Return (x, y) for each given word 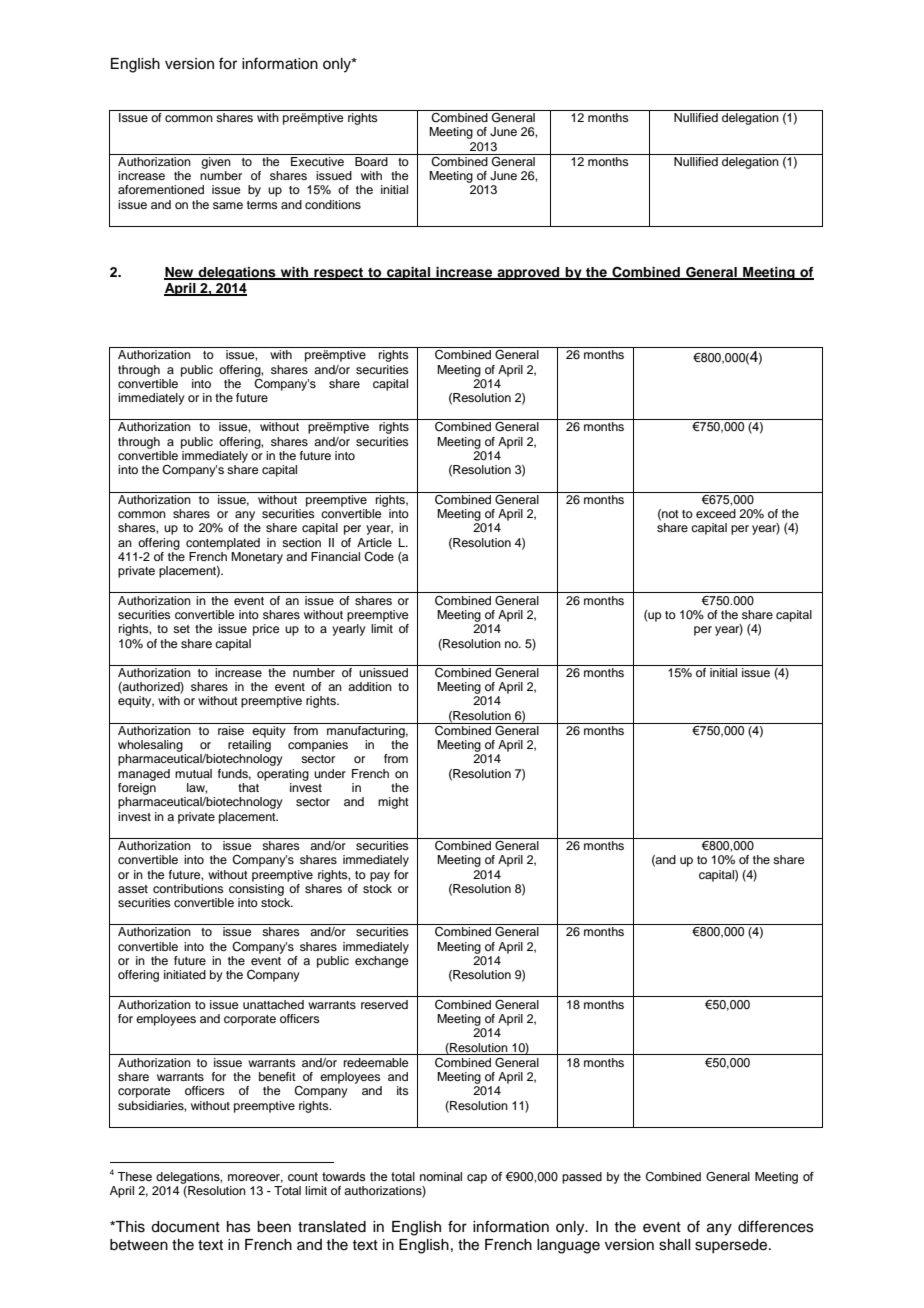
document (185, 1227)
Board (371, 161)
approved (528, 273)
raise (231, 729)
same (228, 205)
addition (370, 686)
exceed (716, 513)
